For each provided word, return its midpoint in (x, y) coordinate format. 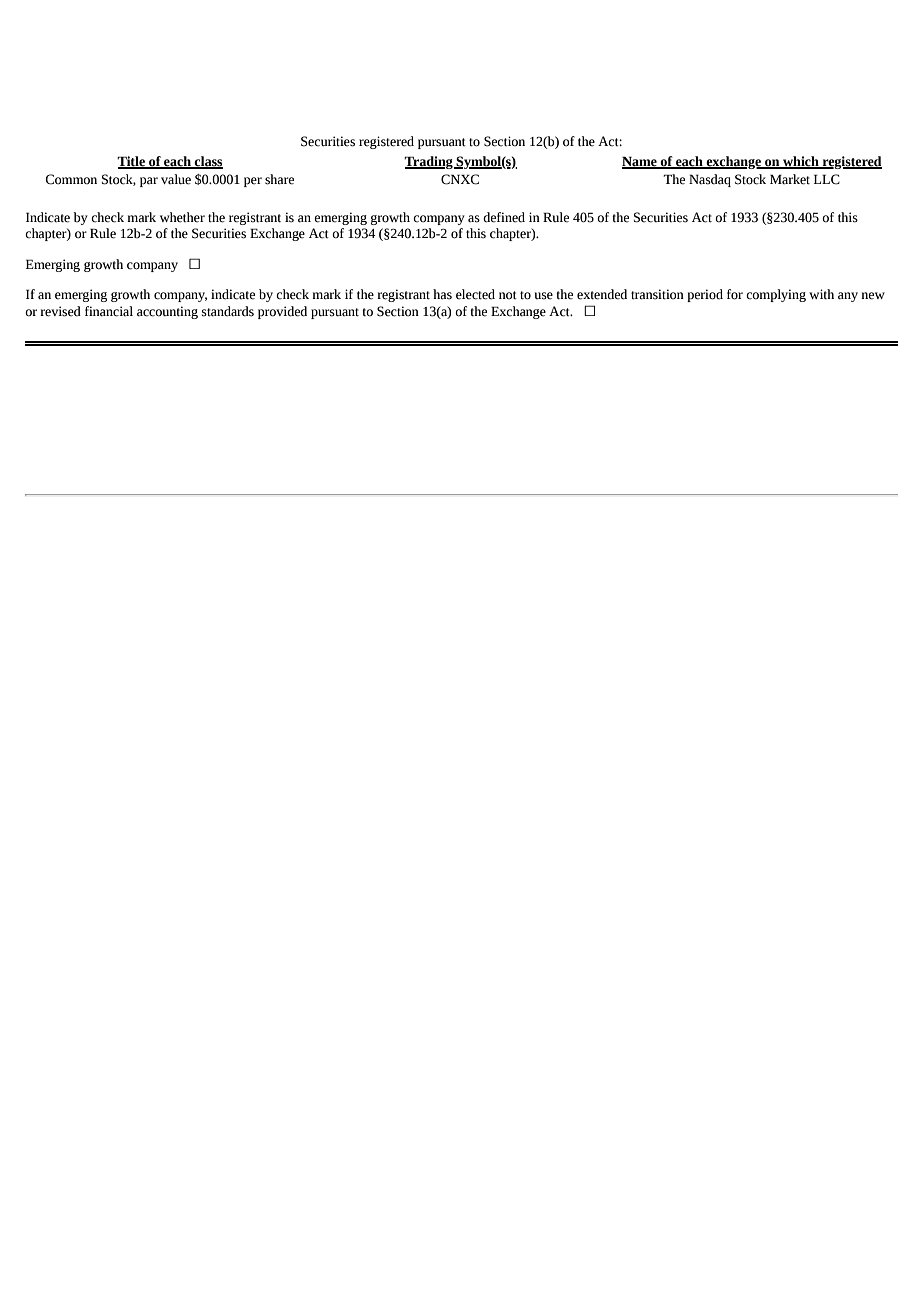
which (801, 162)
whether (182, 217)
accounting (167, 312)
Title (132, 162)
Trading (429, 162)
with (821, 294)
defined (504, 217)
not (508, 295)
